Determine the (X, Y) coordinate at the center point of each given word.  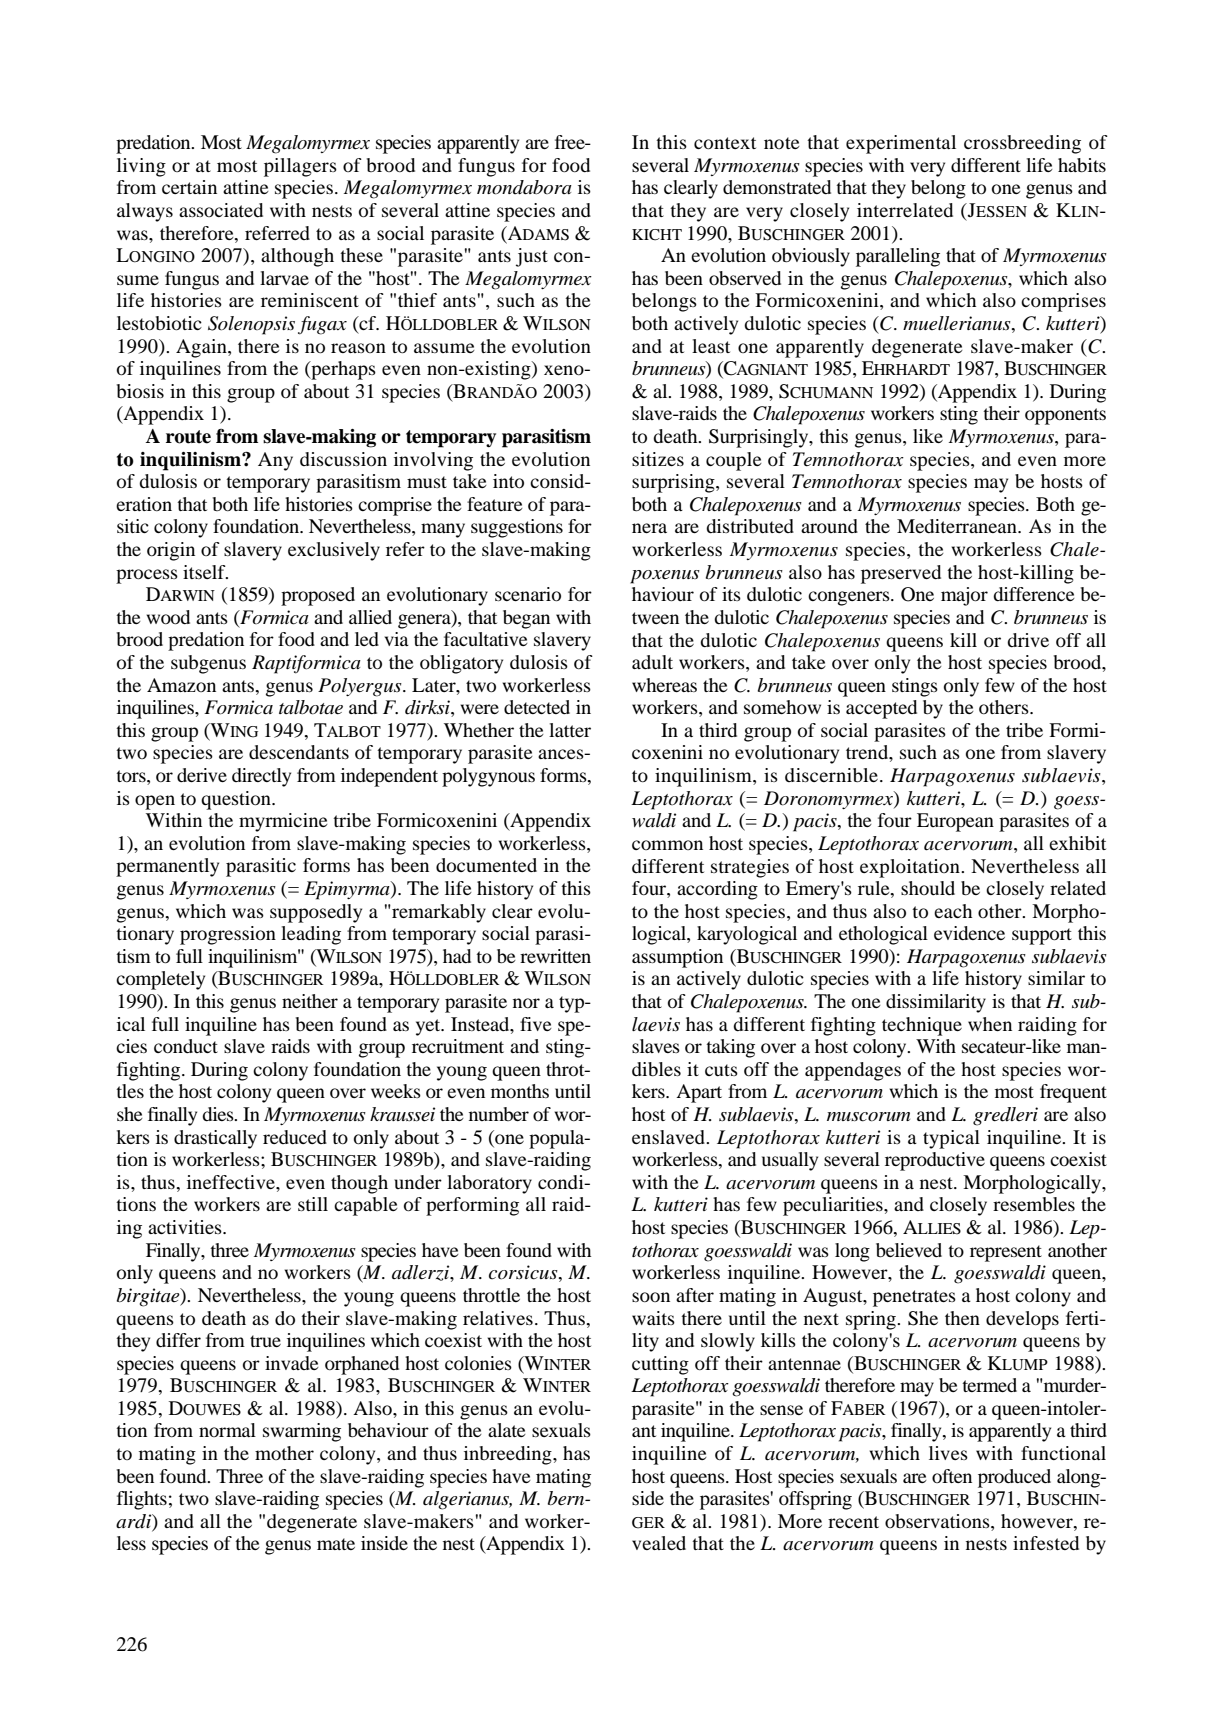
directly (261, 777)
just (532, 257)
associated (221, 210)
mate (336, 1544)
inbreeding (509, 1455)
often (952, 1476)
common (667, 845)
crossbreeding (1022, 144)
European (955, 822)
